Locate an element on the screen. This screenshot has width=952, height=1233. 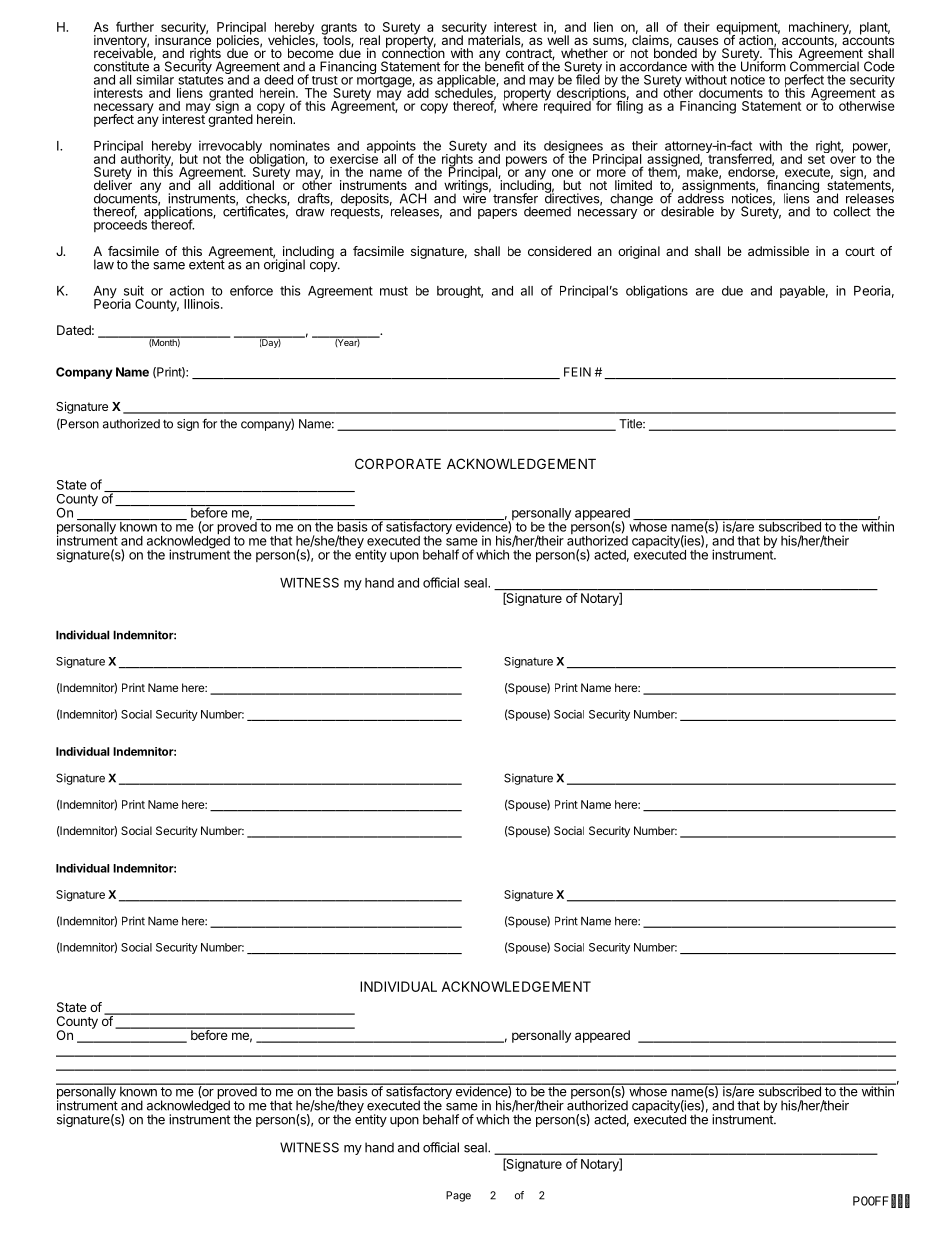
FEIN is located at coordinates (577, 372).
